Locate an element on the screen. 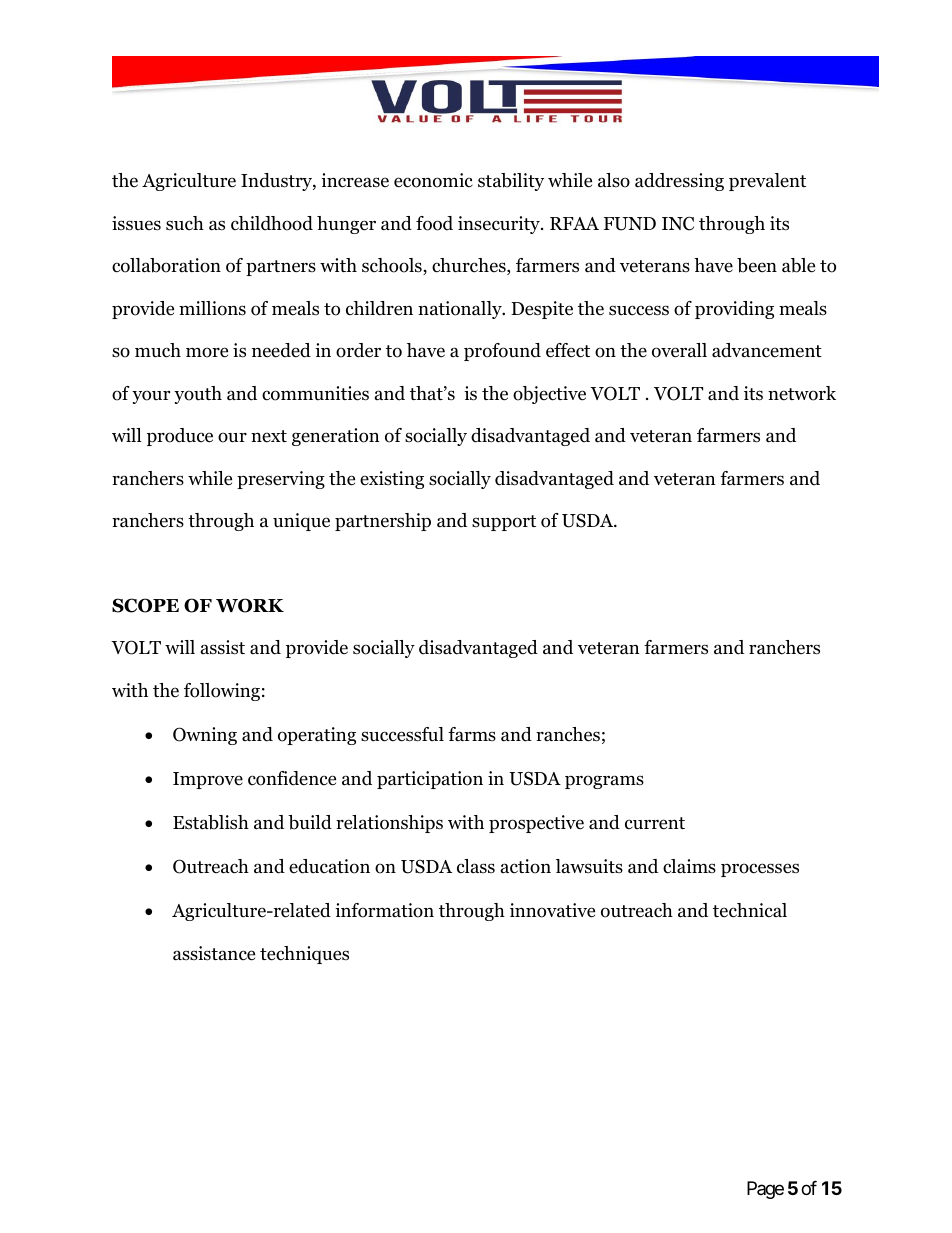 Image resolution: width=952 pixels, height=1233 pixels. techniques is located at coordinates (304, 955).
